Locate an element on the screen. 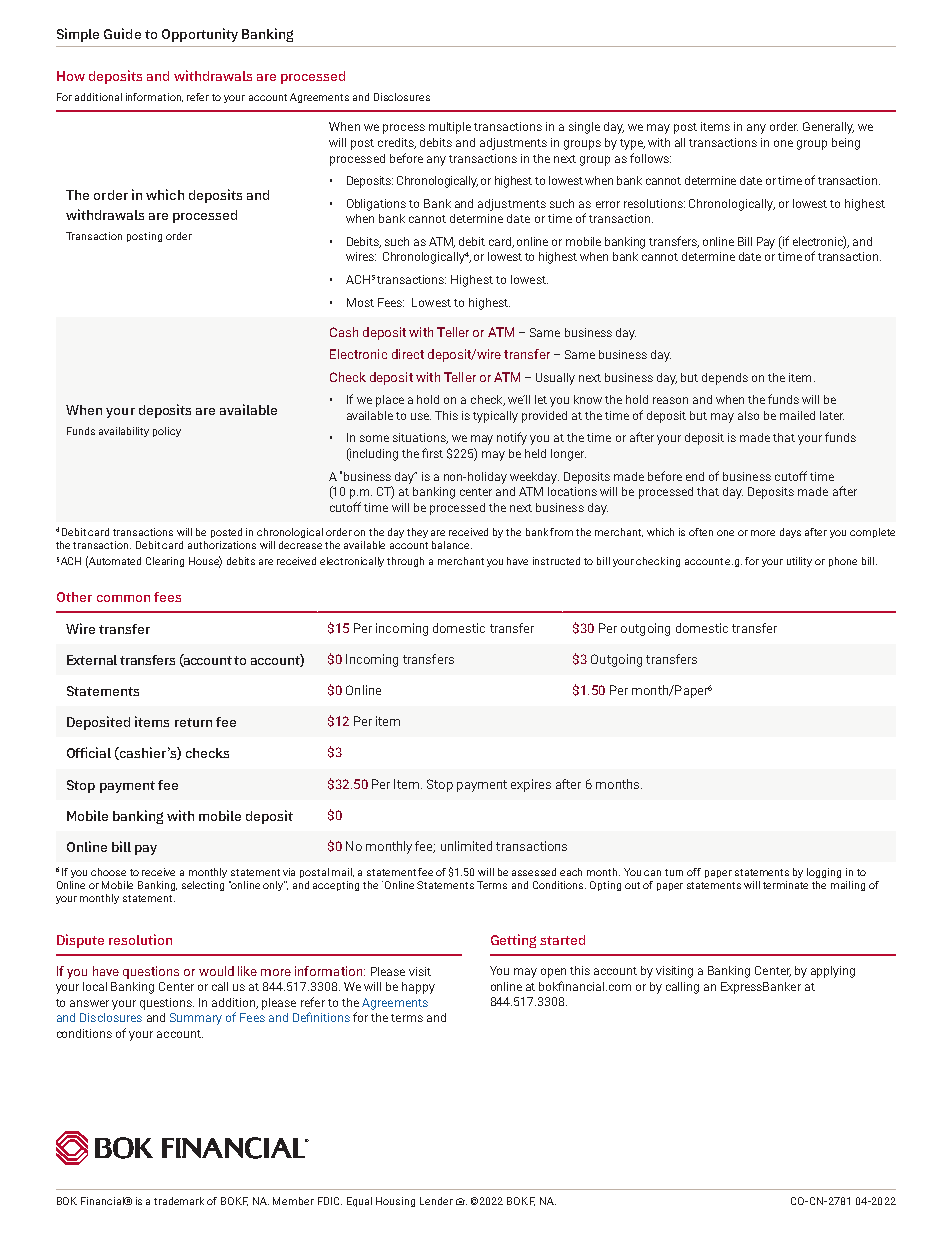 The height and width of the screenshot is (1233, 952). notify is located at coordinates (512, 438).
